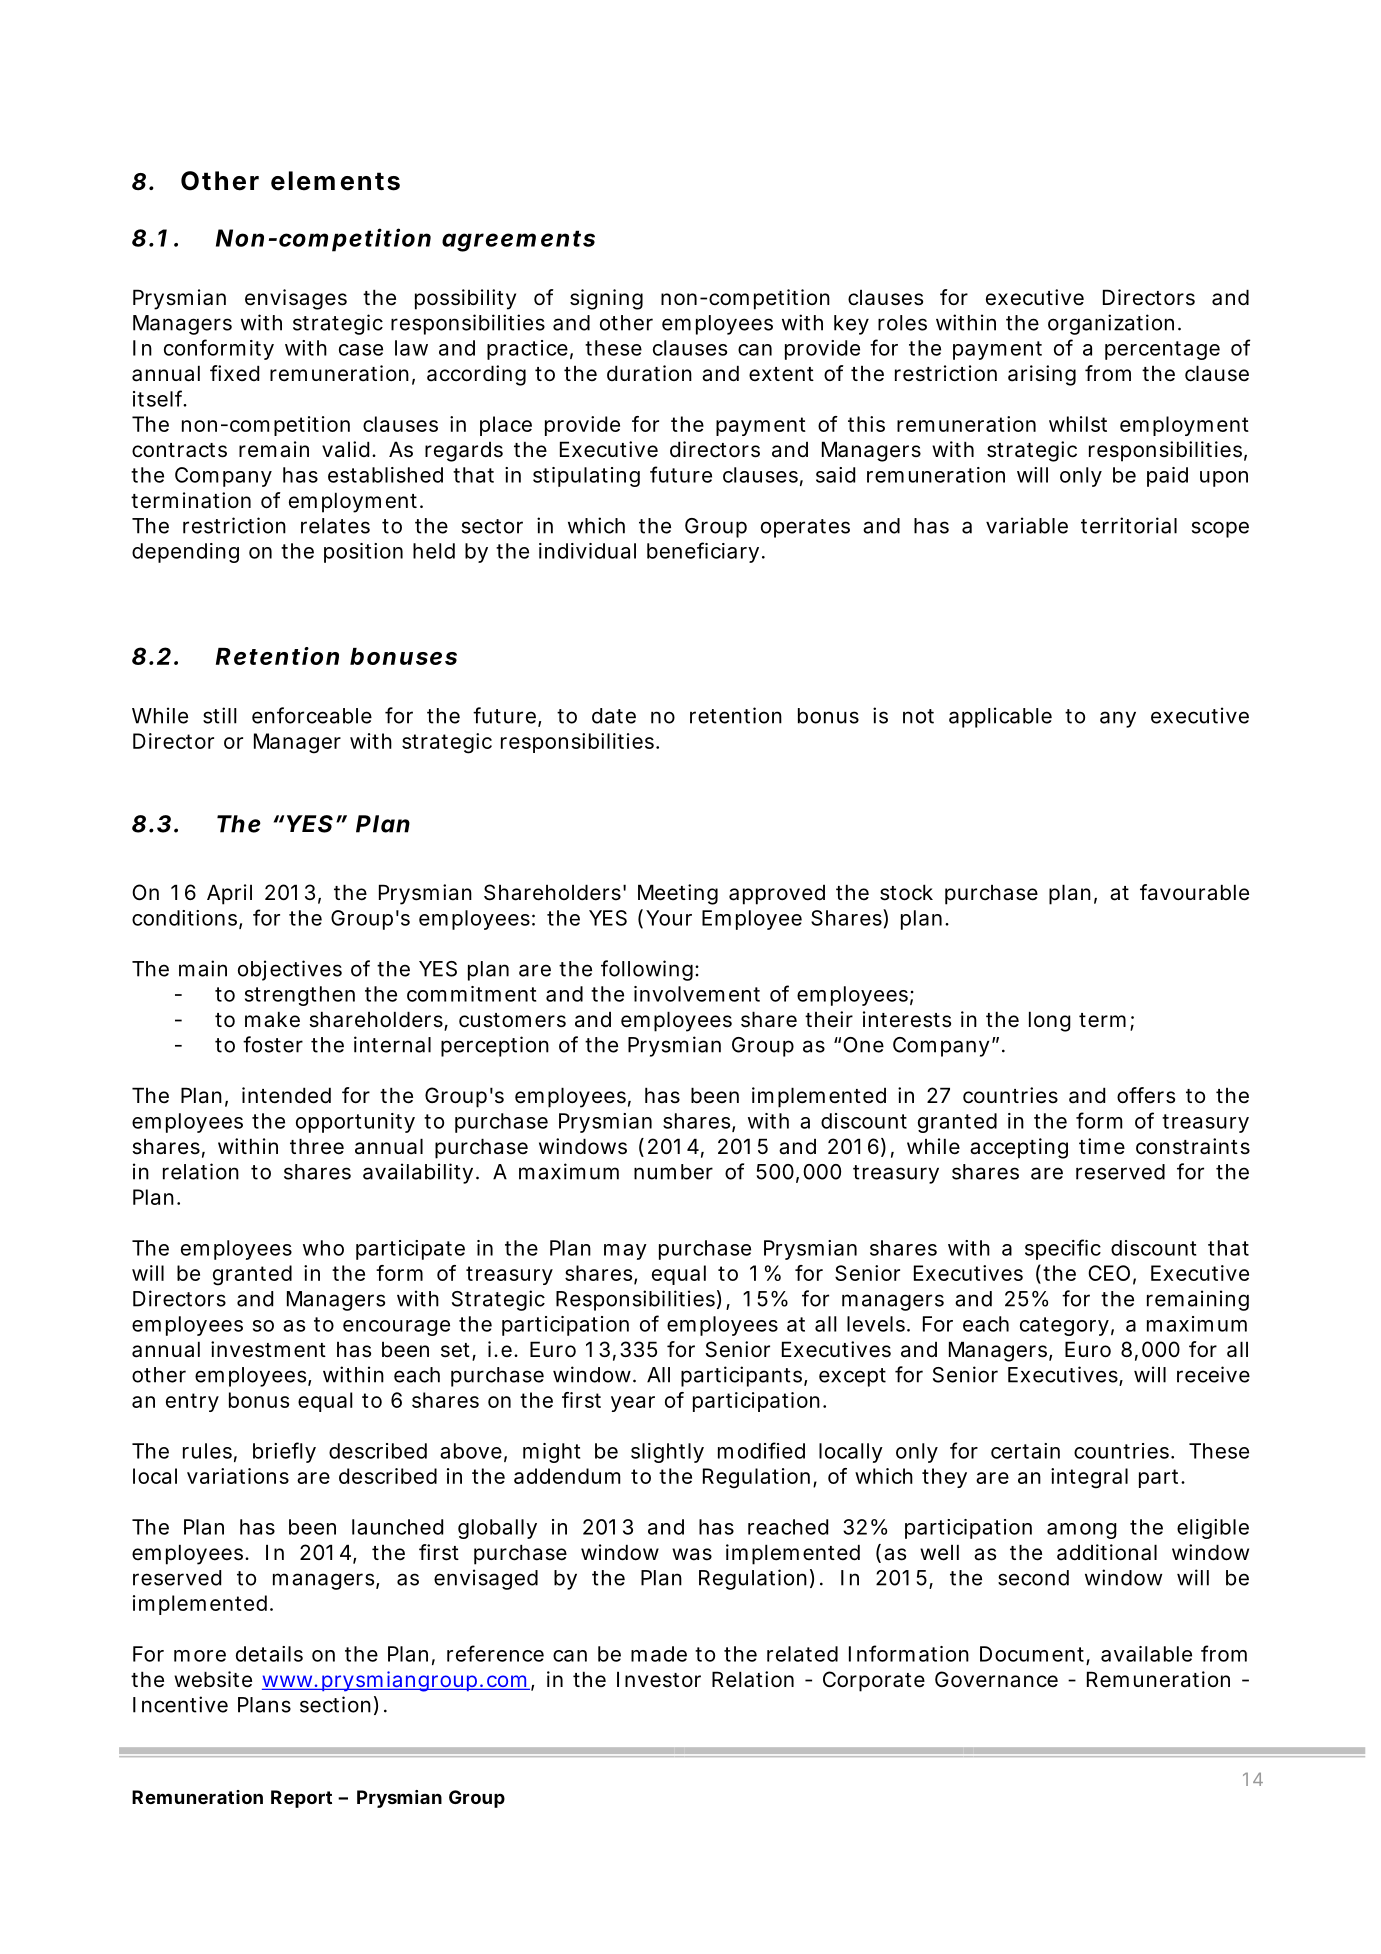 This page has height=1954, width=1381. I want to click on who, so click(323, 1248).
